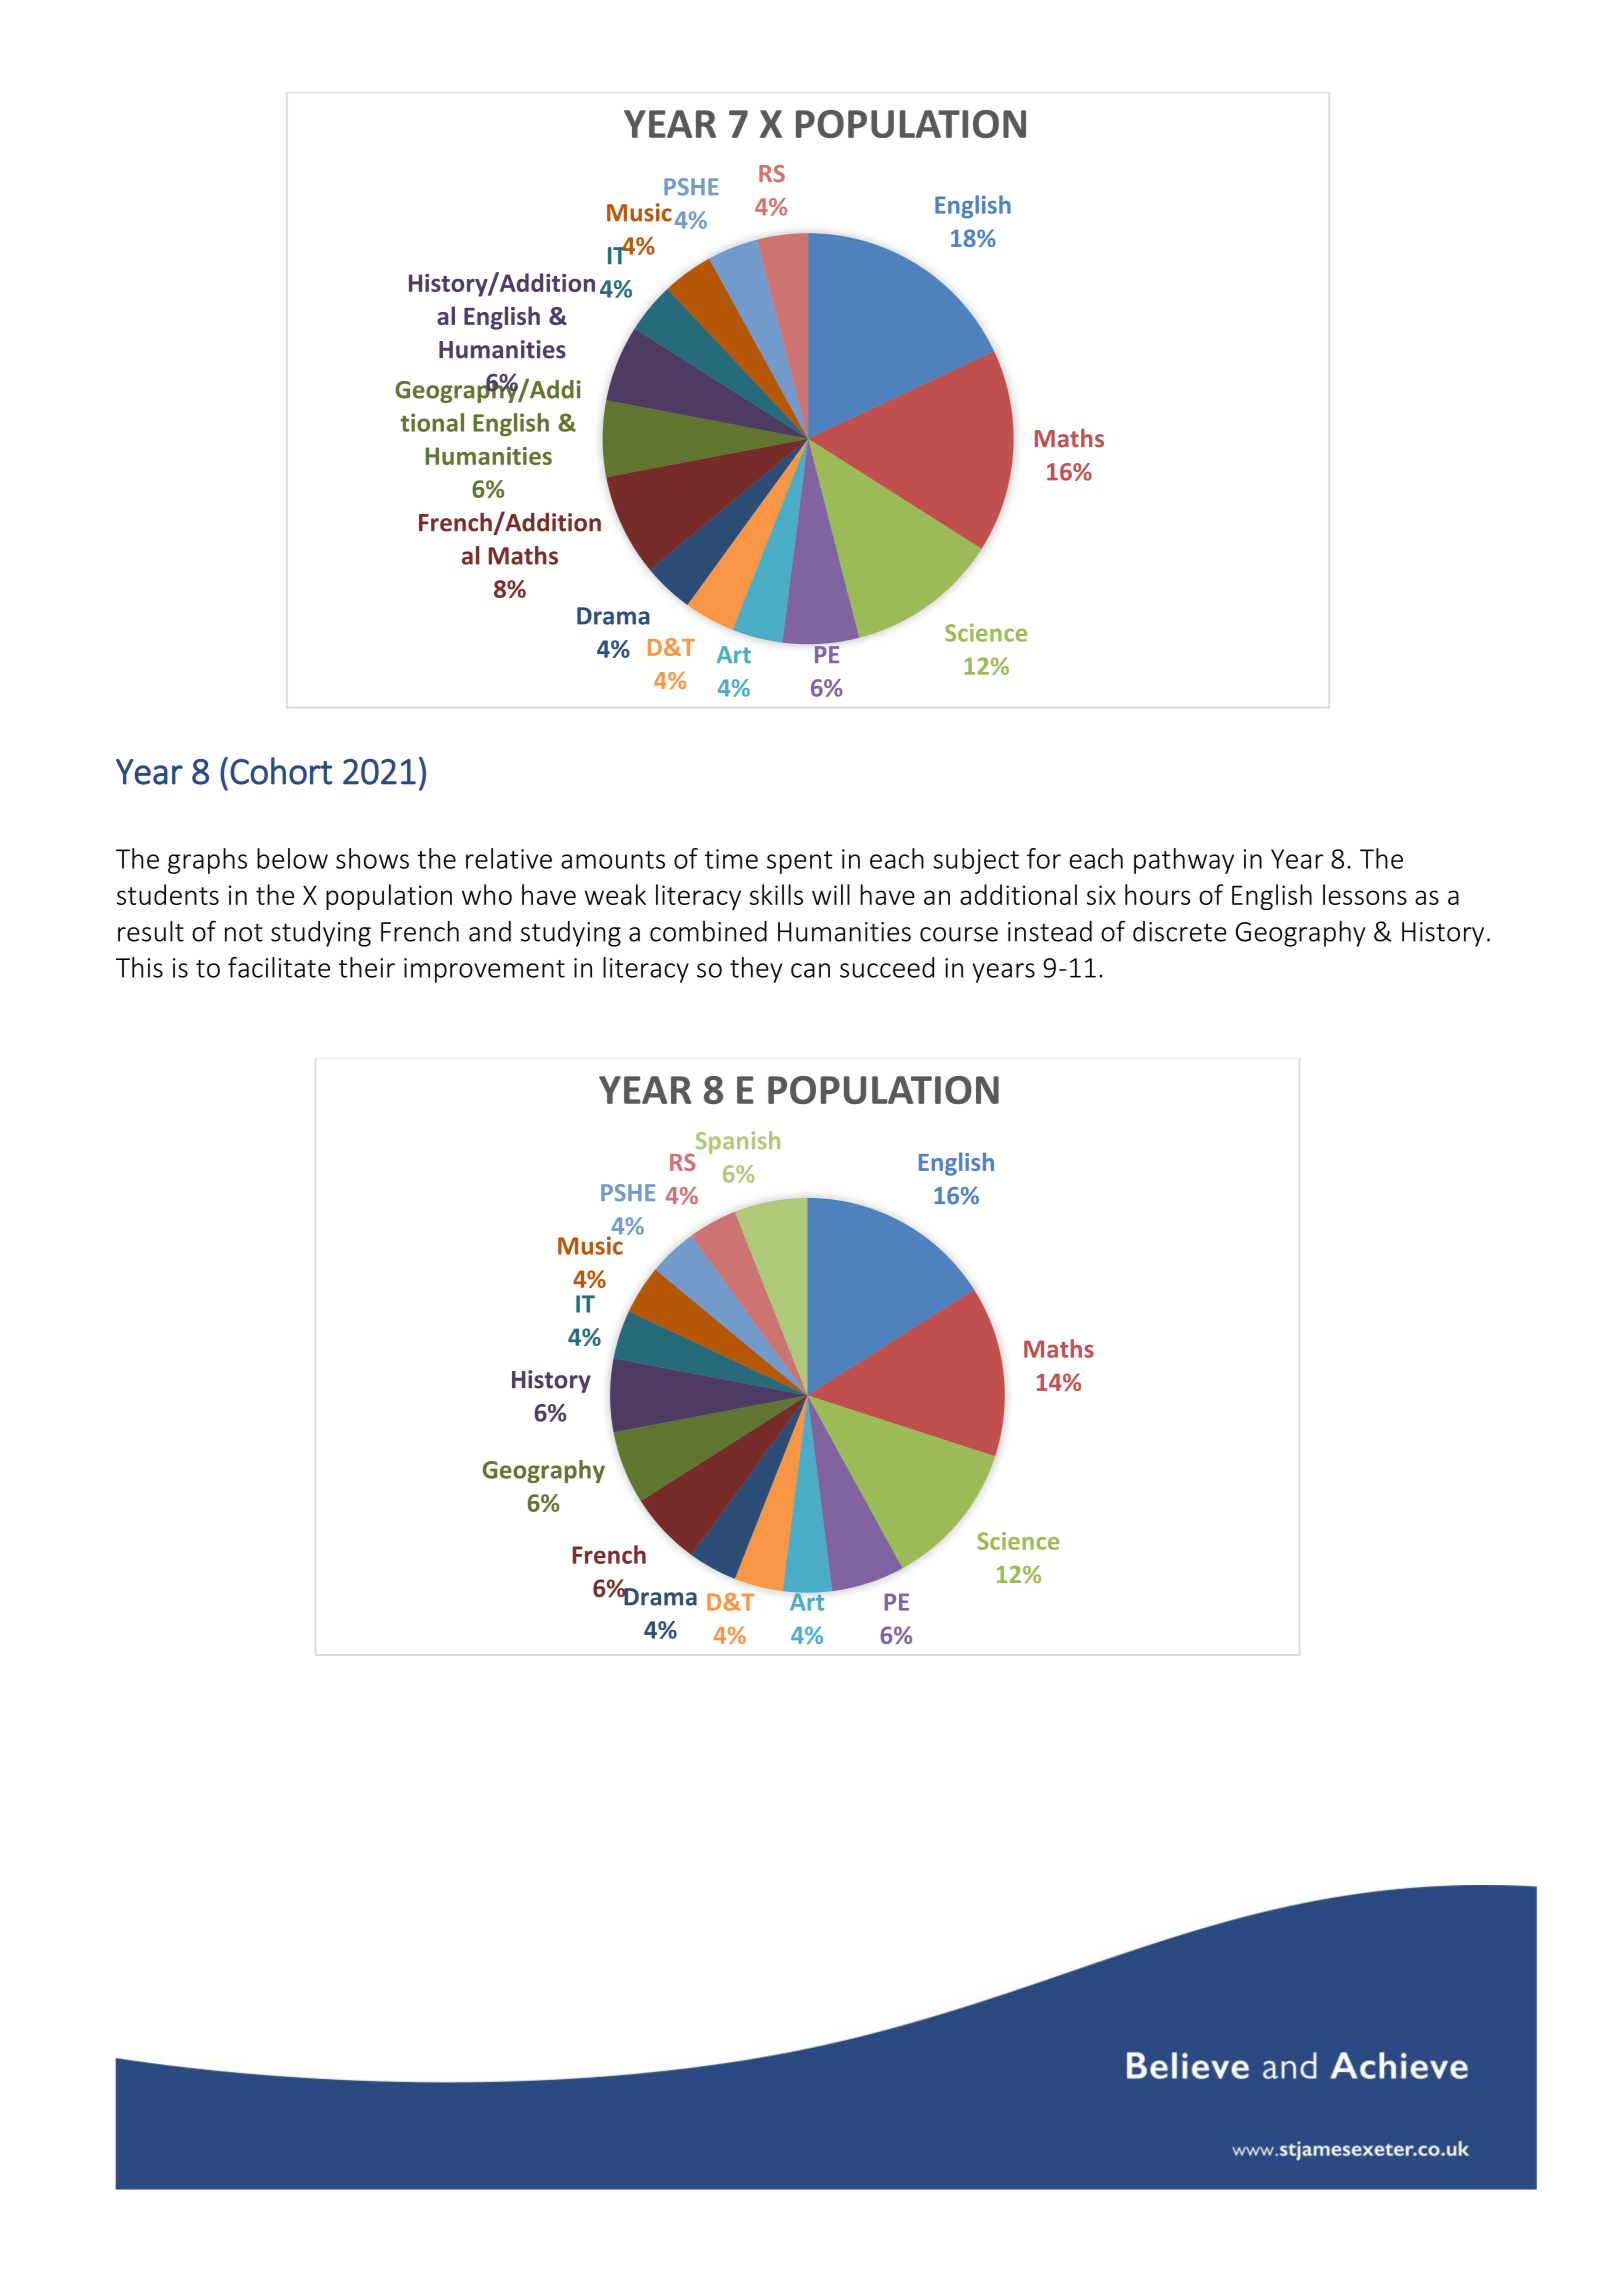 The image size is (1617, 2287). I want to click on time, so click(731, 859).
